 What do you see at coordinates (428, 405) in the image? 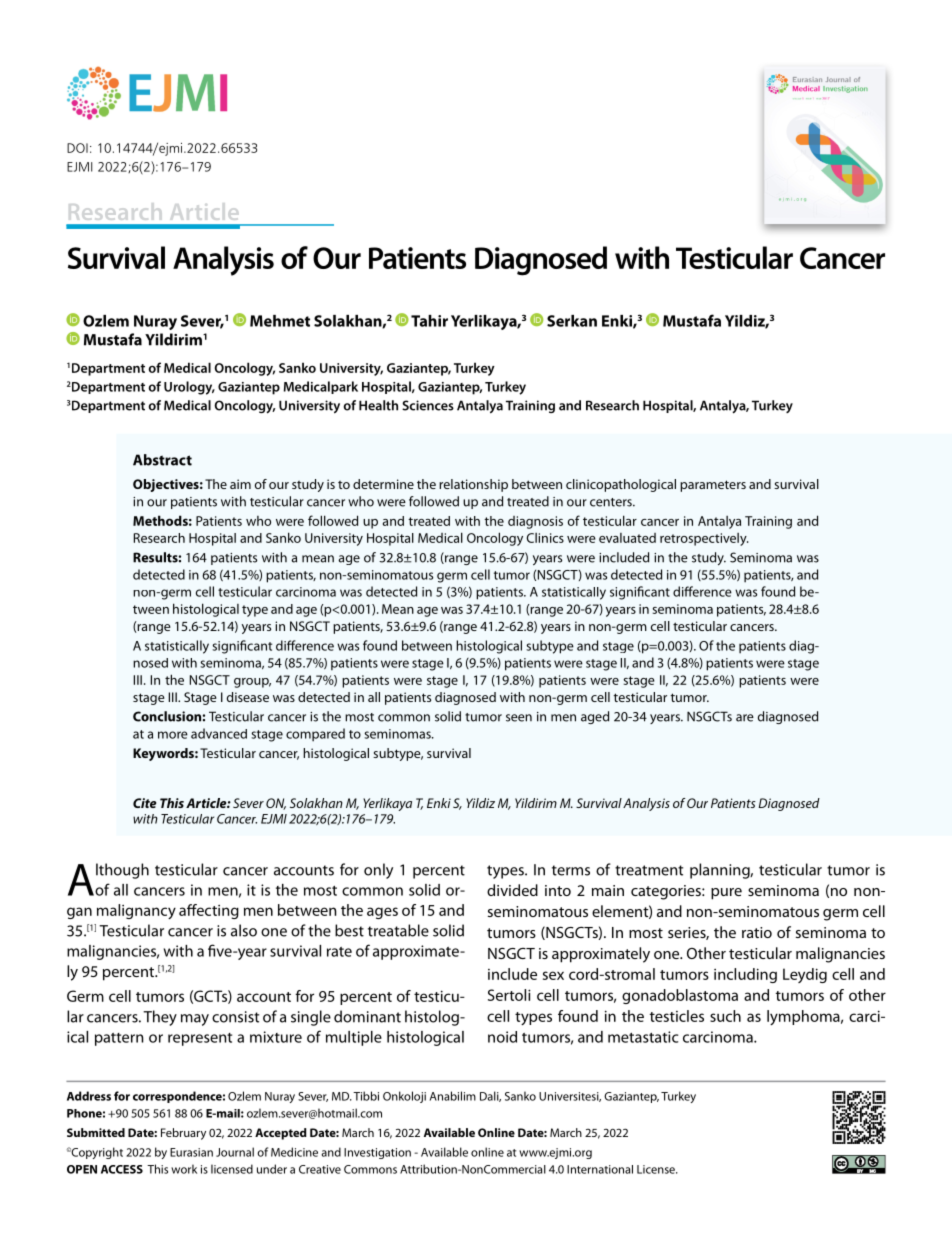
I see `Sciences` at bounding box center [428, 405].
